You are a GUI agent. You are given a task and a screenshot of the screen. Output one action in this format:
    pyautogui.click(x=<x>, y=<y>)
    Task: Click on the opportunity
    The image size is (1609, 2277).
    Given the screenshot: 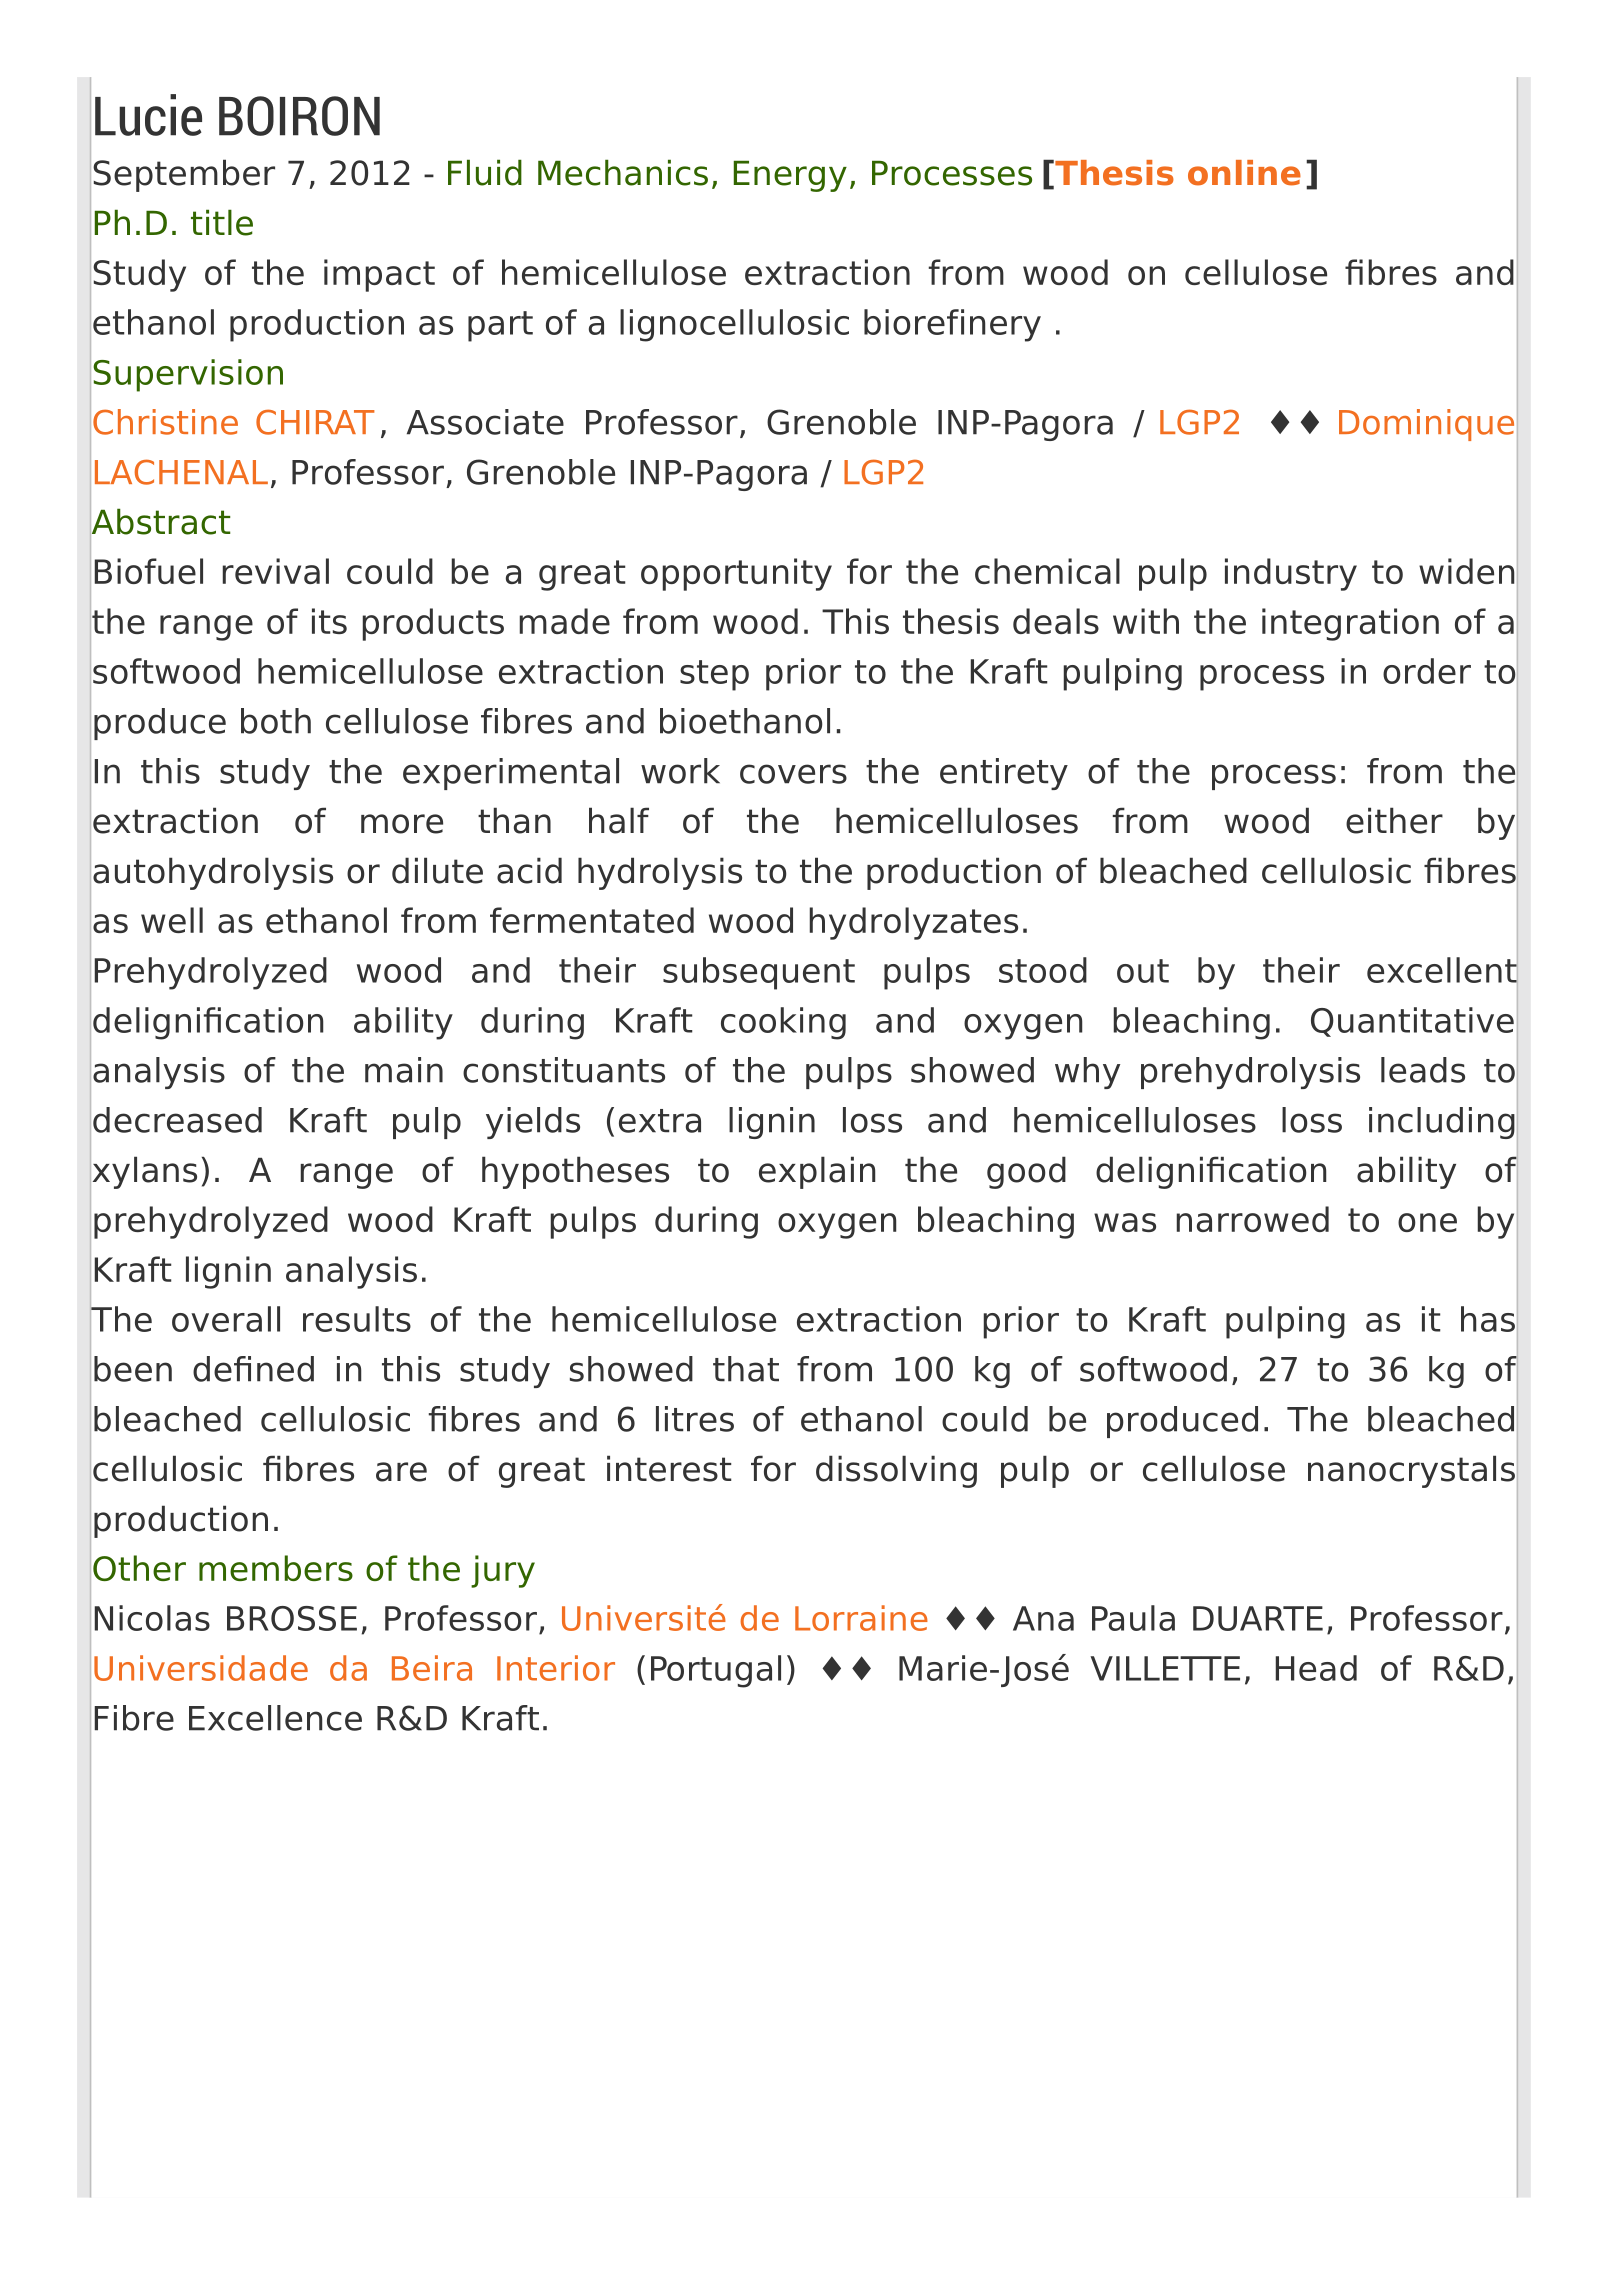 What is the action you would take?
    pyautogui.click(x=736, y=574)
